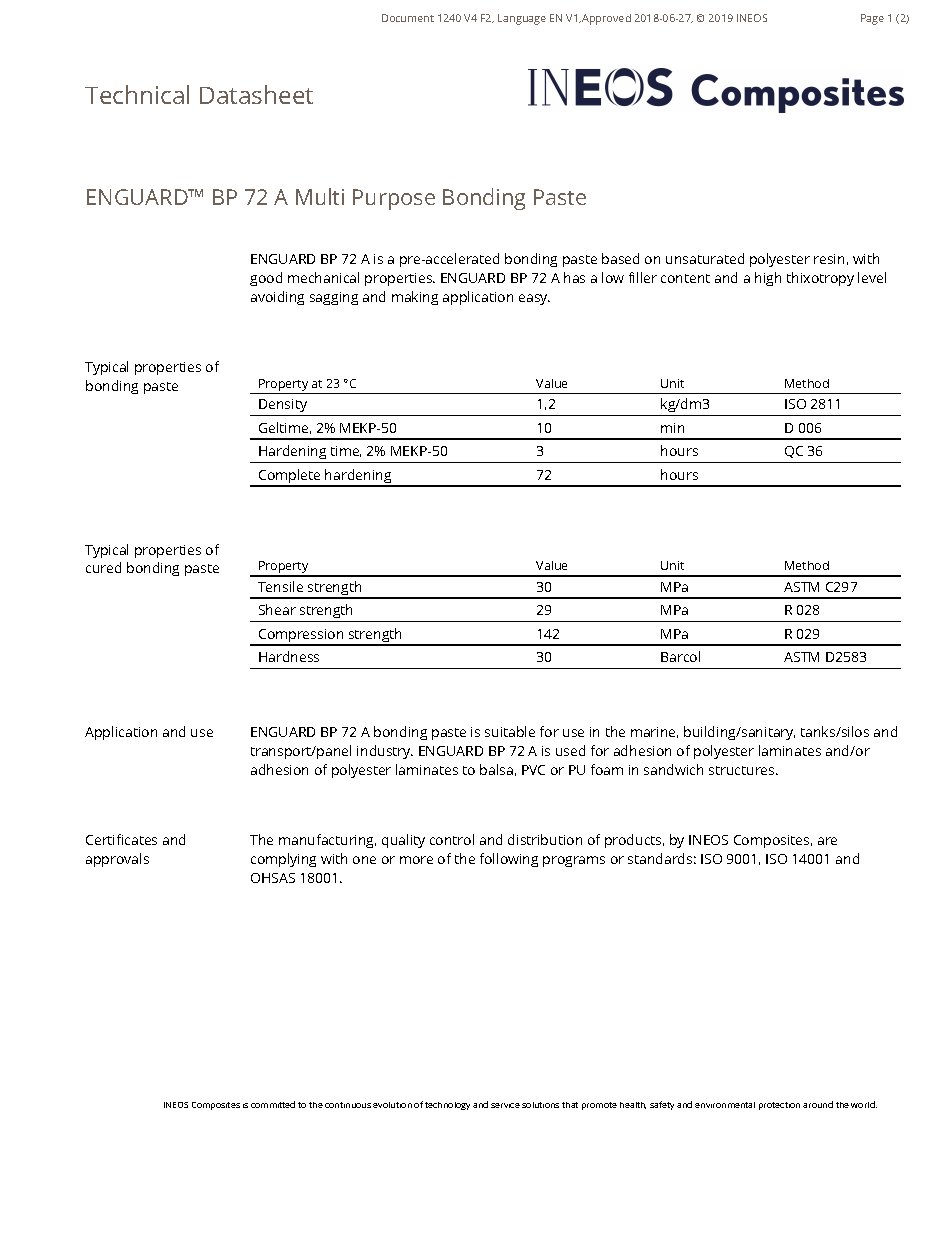 This screenshot has width=952, height=1233. What do you see at coordinates (137, 94) in the screenshot?
I see `Technical` at bounding box center [137, 94].
